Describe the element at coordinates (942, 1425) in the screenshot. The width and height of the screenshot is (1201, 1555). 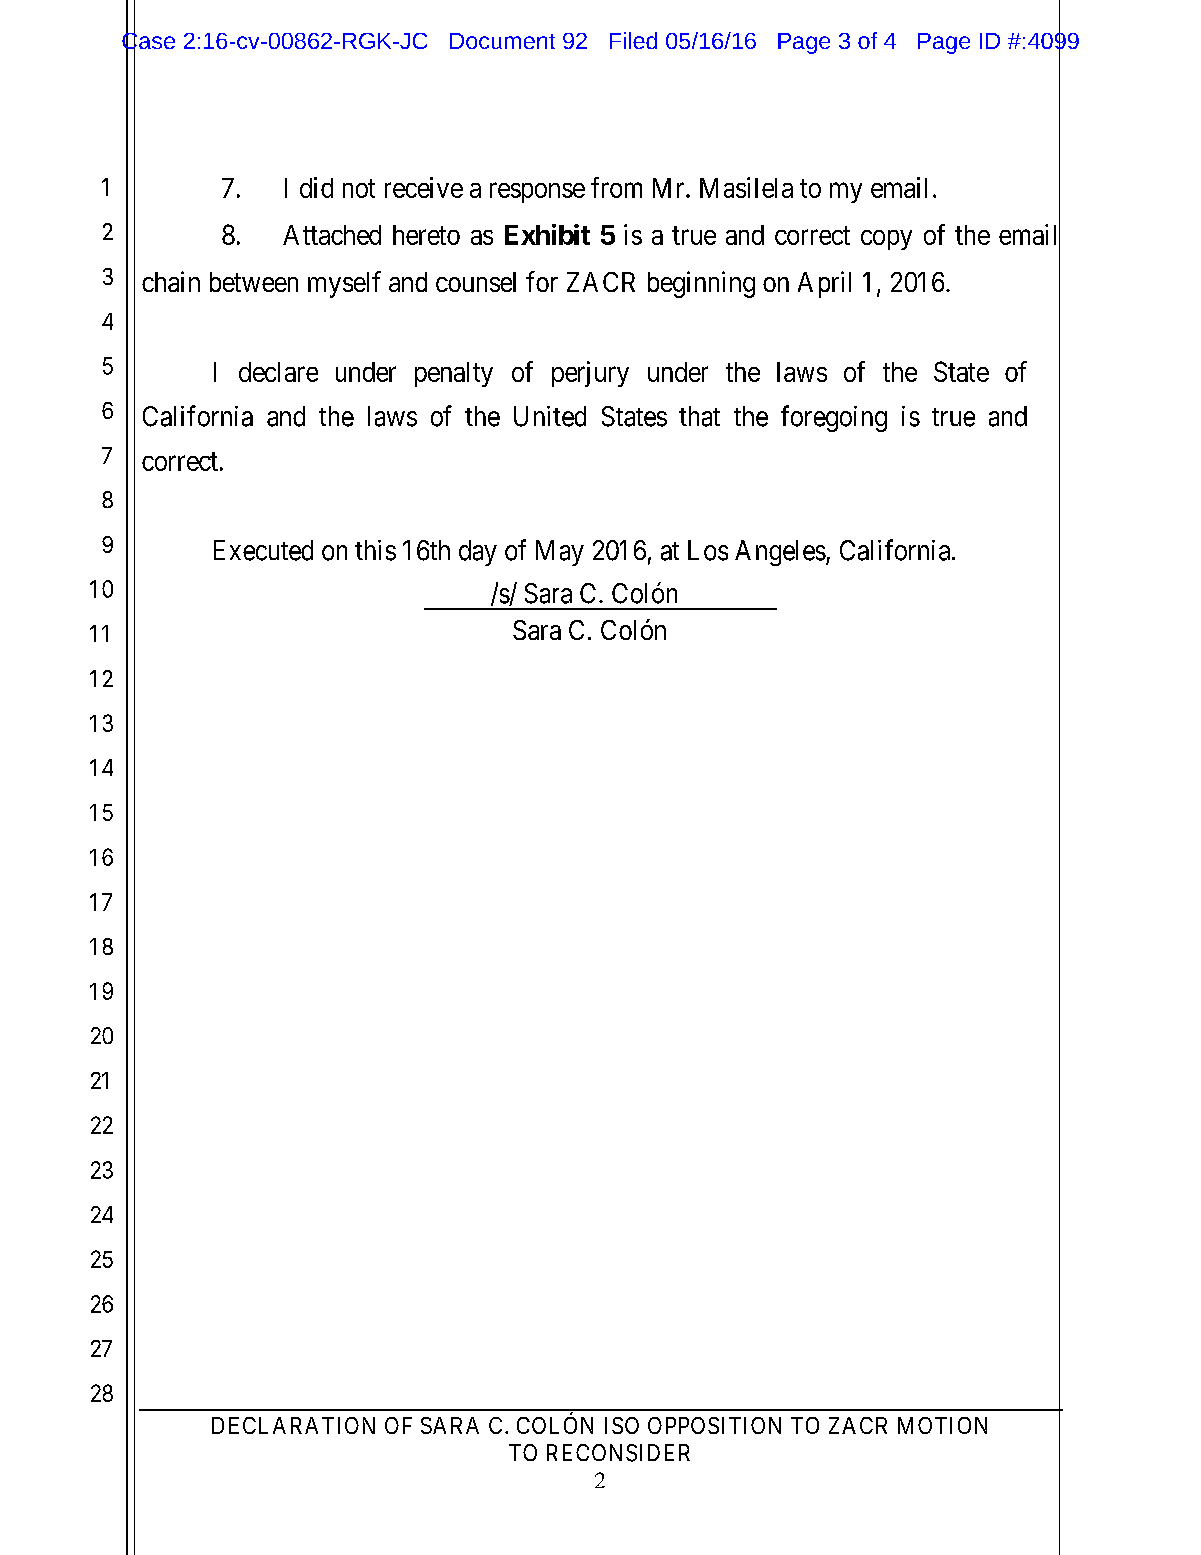
I see `MOTION` at that location.
